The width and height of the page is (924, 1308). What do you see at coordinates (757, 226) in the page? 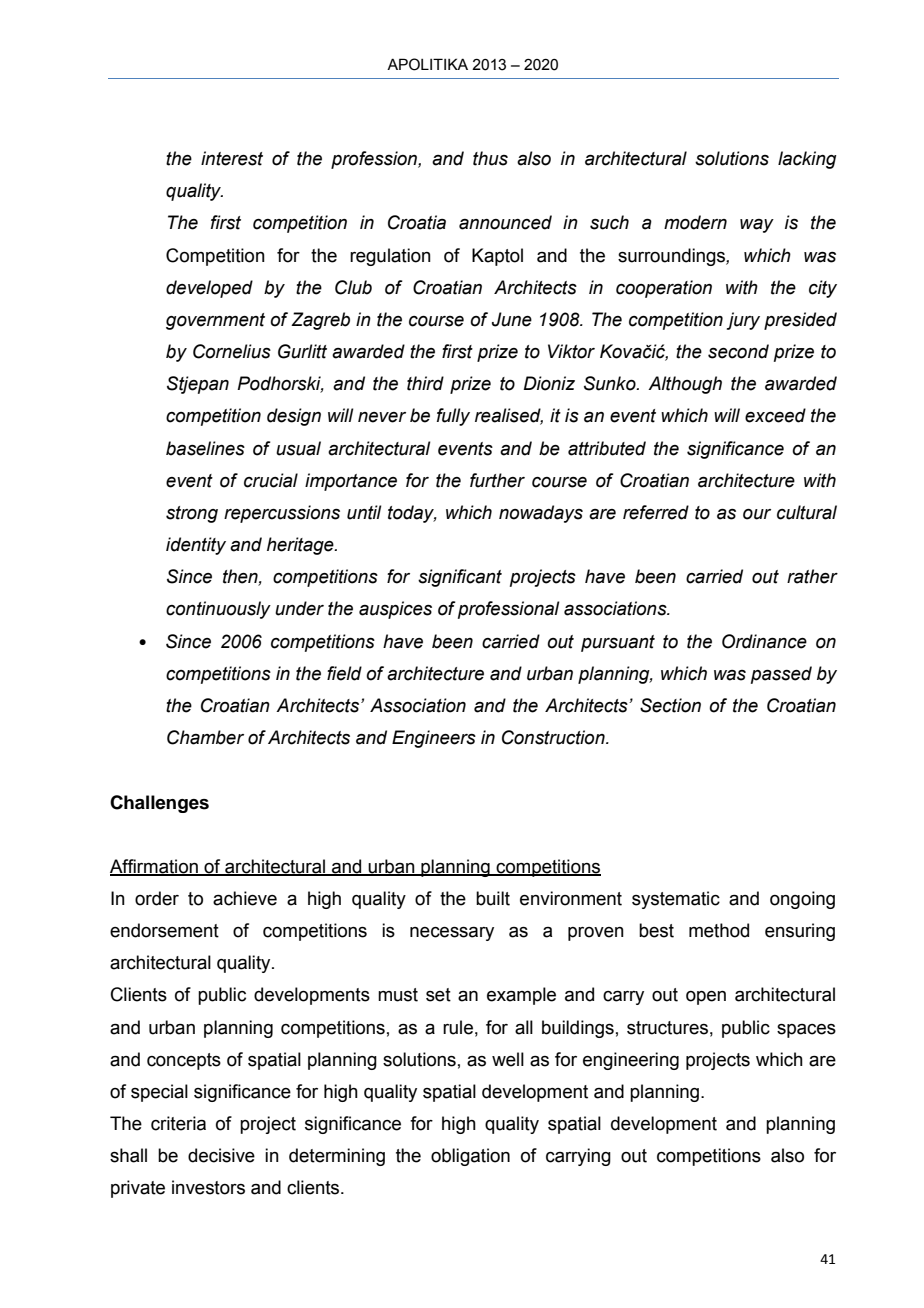
I see `way` at bounding box center [757, 226].
